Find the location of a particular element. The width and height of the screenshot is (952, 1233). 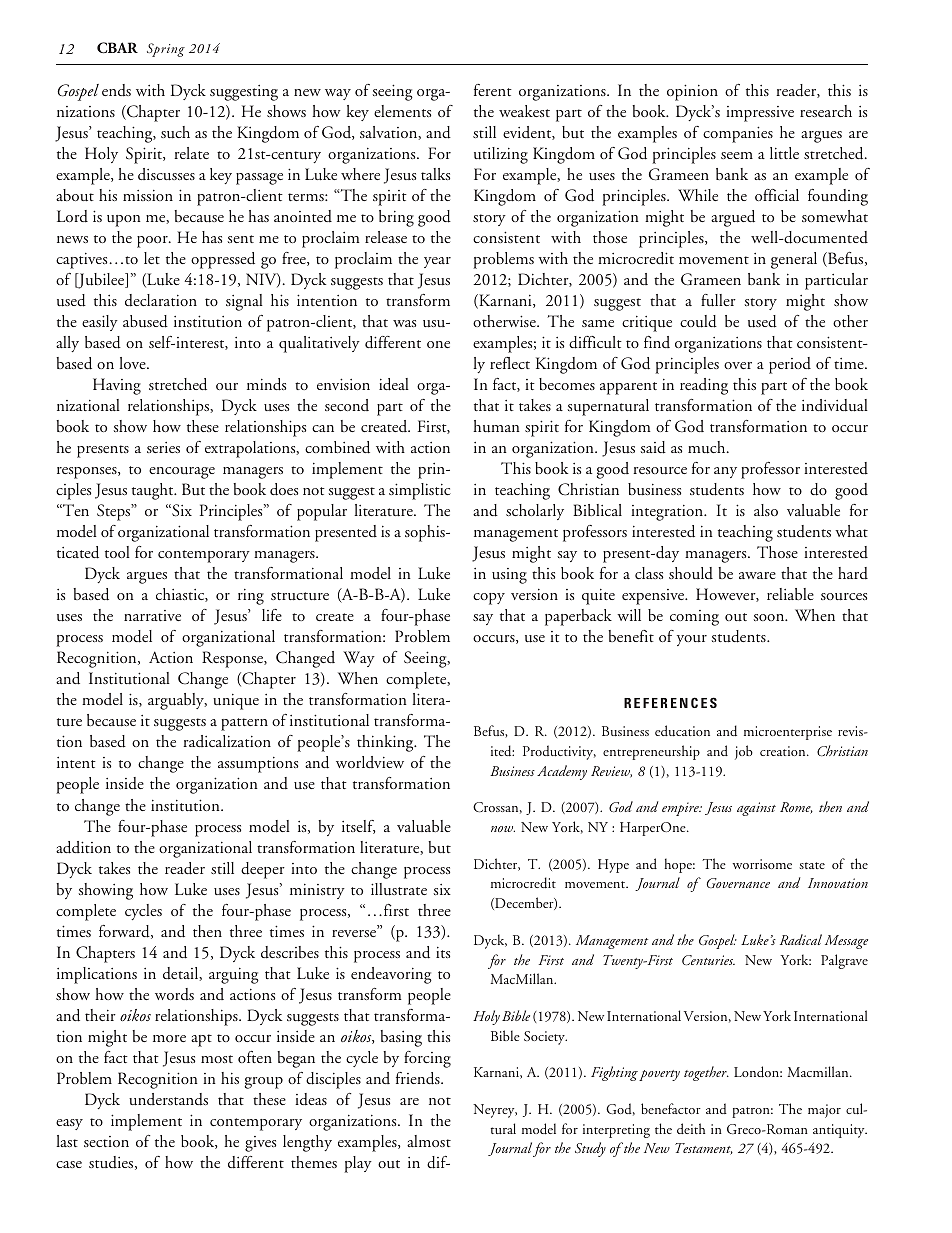

elements is located at coordinates (402, 111).
